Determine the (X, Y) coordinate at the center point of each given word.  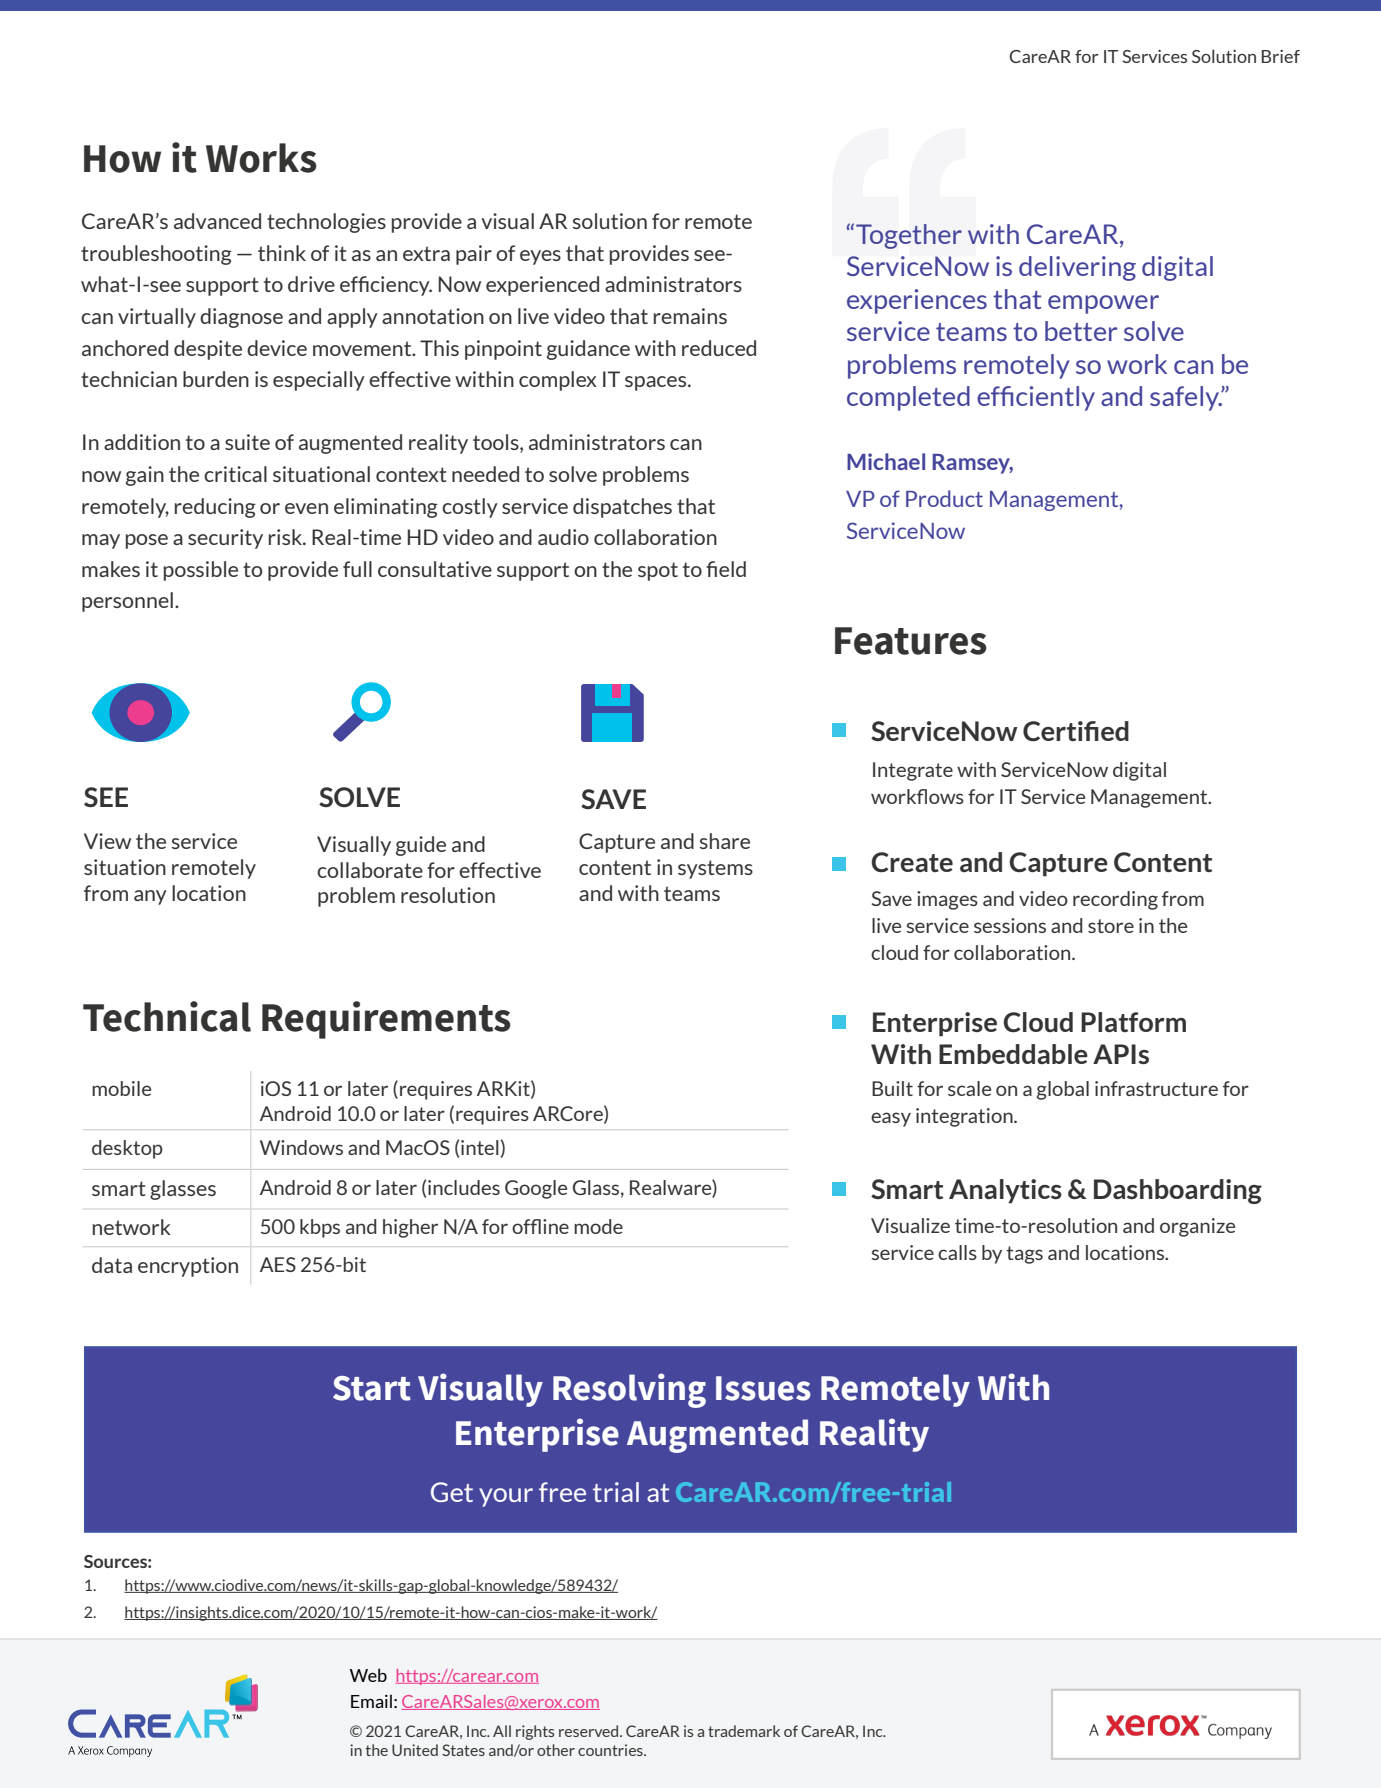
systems (715, 869)
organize (1197, 1227)
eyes (540, 257)
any (150, 897)
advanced (217, 221)
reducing (215, 508)
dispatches (622, 508)
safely (1185, 398)
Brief (1281, 56)
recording (1115, 900)
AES (278, 1264)
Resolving (629, 1390)
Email (371, 1701)
